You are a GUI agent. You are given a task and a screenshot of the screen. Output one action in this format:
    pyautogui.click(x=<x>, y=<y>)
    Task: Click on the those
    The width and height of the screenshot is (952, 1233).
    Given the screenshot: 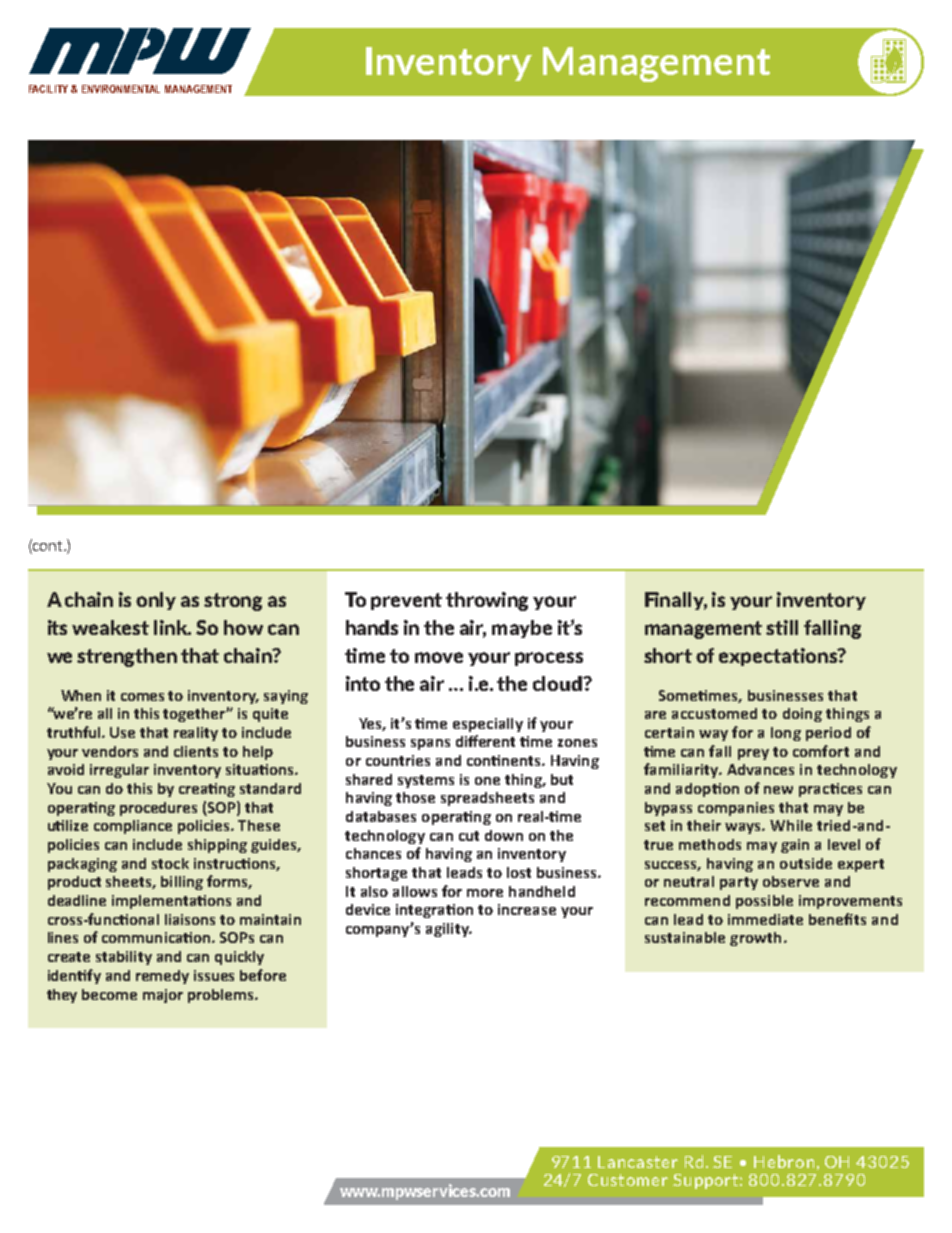 What is the action you would take?
    pyautogui.click(x=415, y=797)
